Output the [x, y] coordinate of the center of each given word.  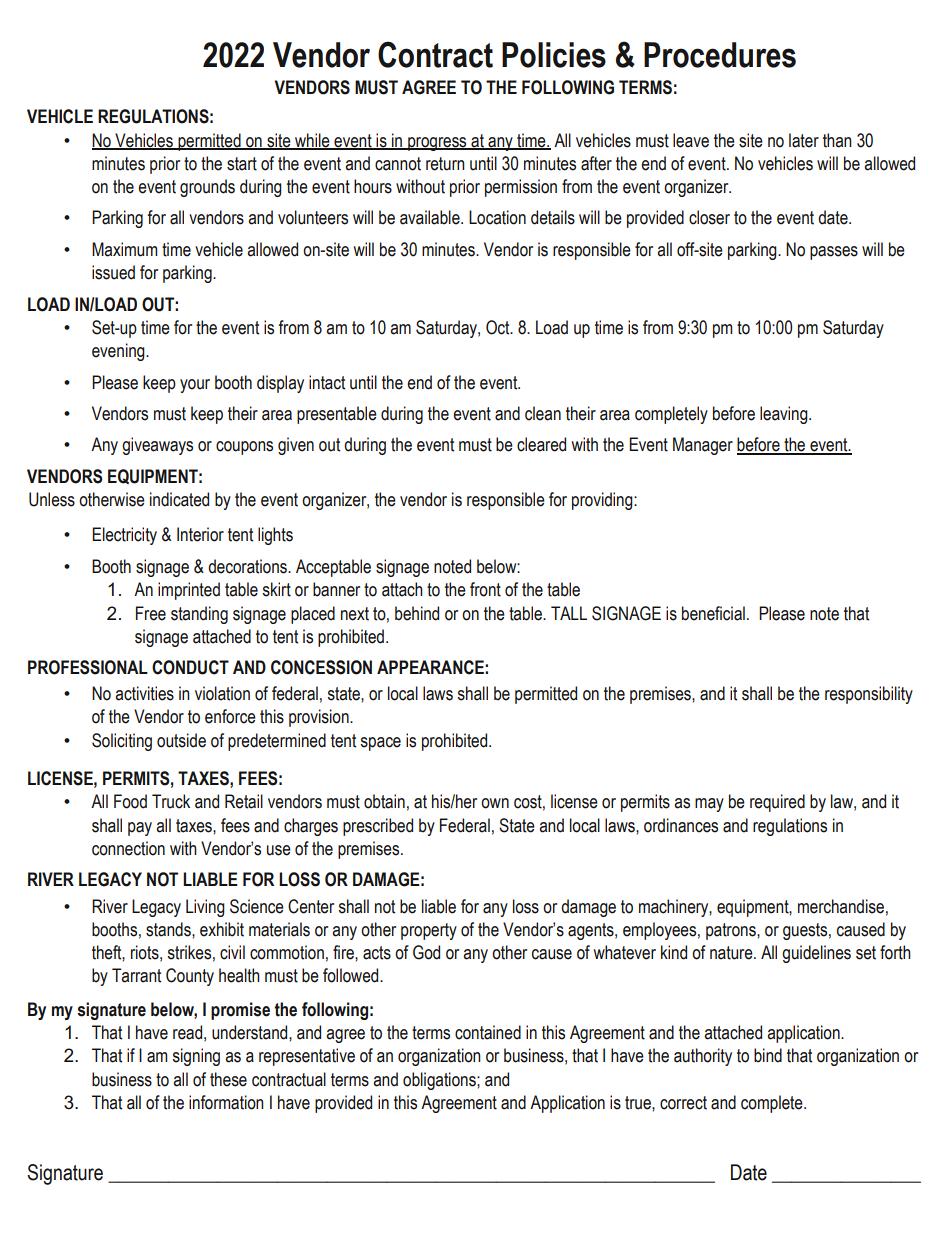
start [242, 164]
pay [140, 829]
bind [768, 1055]
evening [119, 352]
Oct [499, 327]
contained [488, 1032]
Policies [554, 55]
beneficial [713, 613]
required [777, 803]
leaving [785, 415]
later [804, 140]
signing [196, 1057]
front [485, 589]
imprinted [189, 591]
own [495, 803]
